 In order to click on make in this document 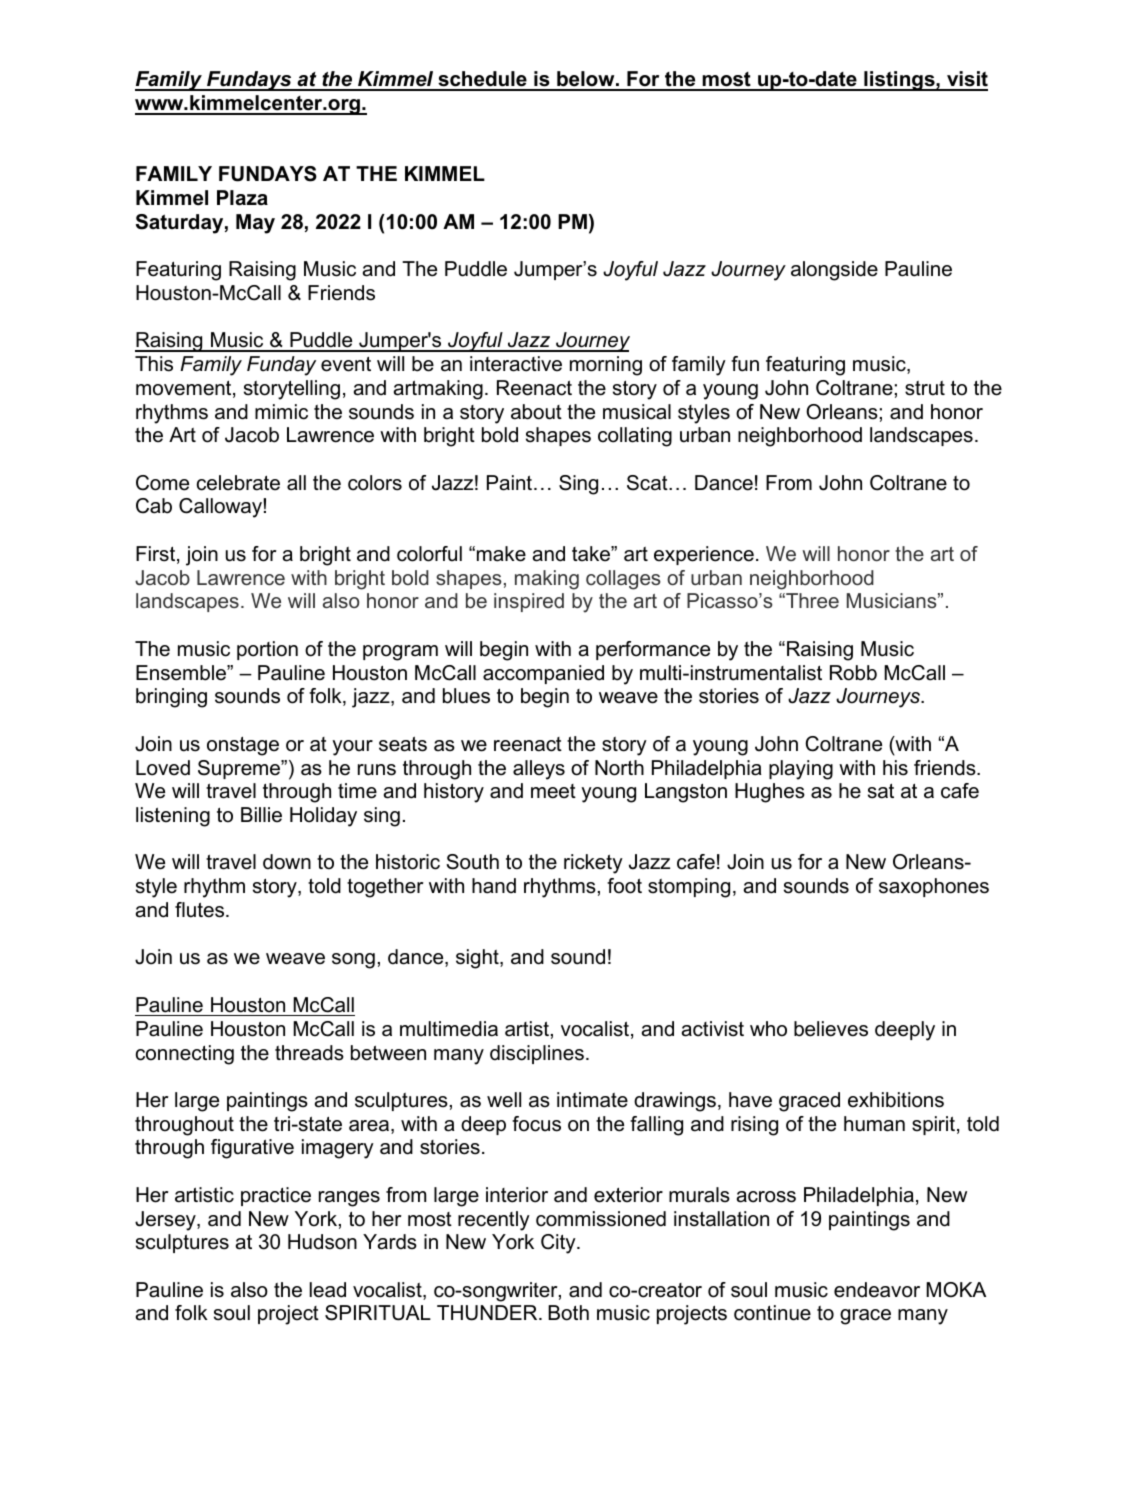, I will do `click(501, 554)`.
